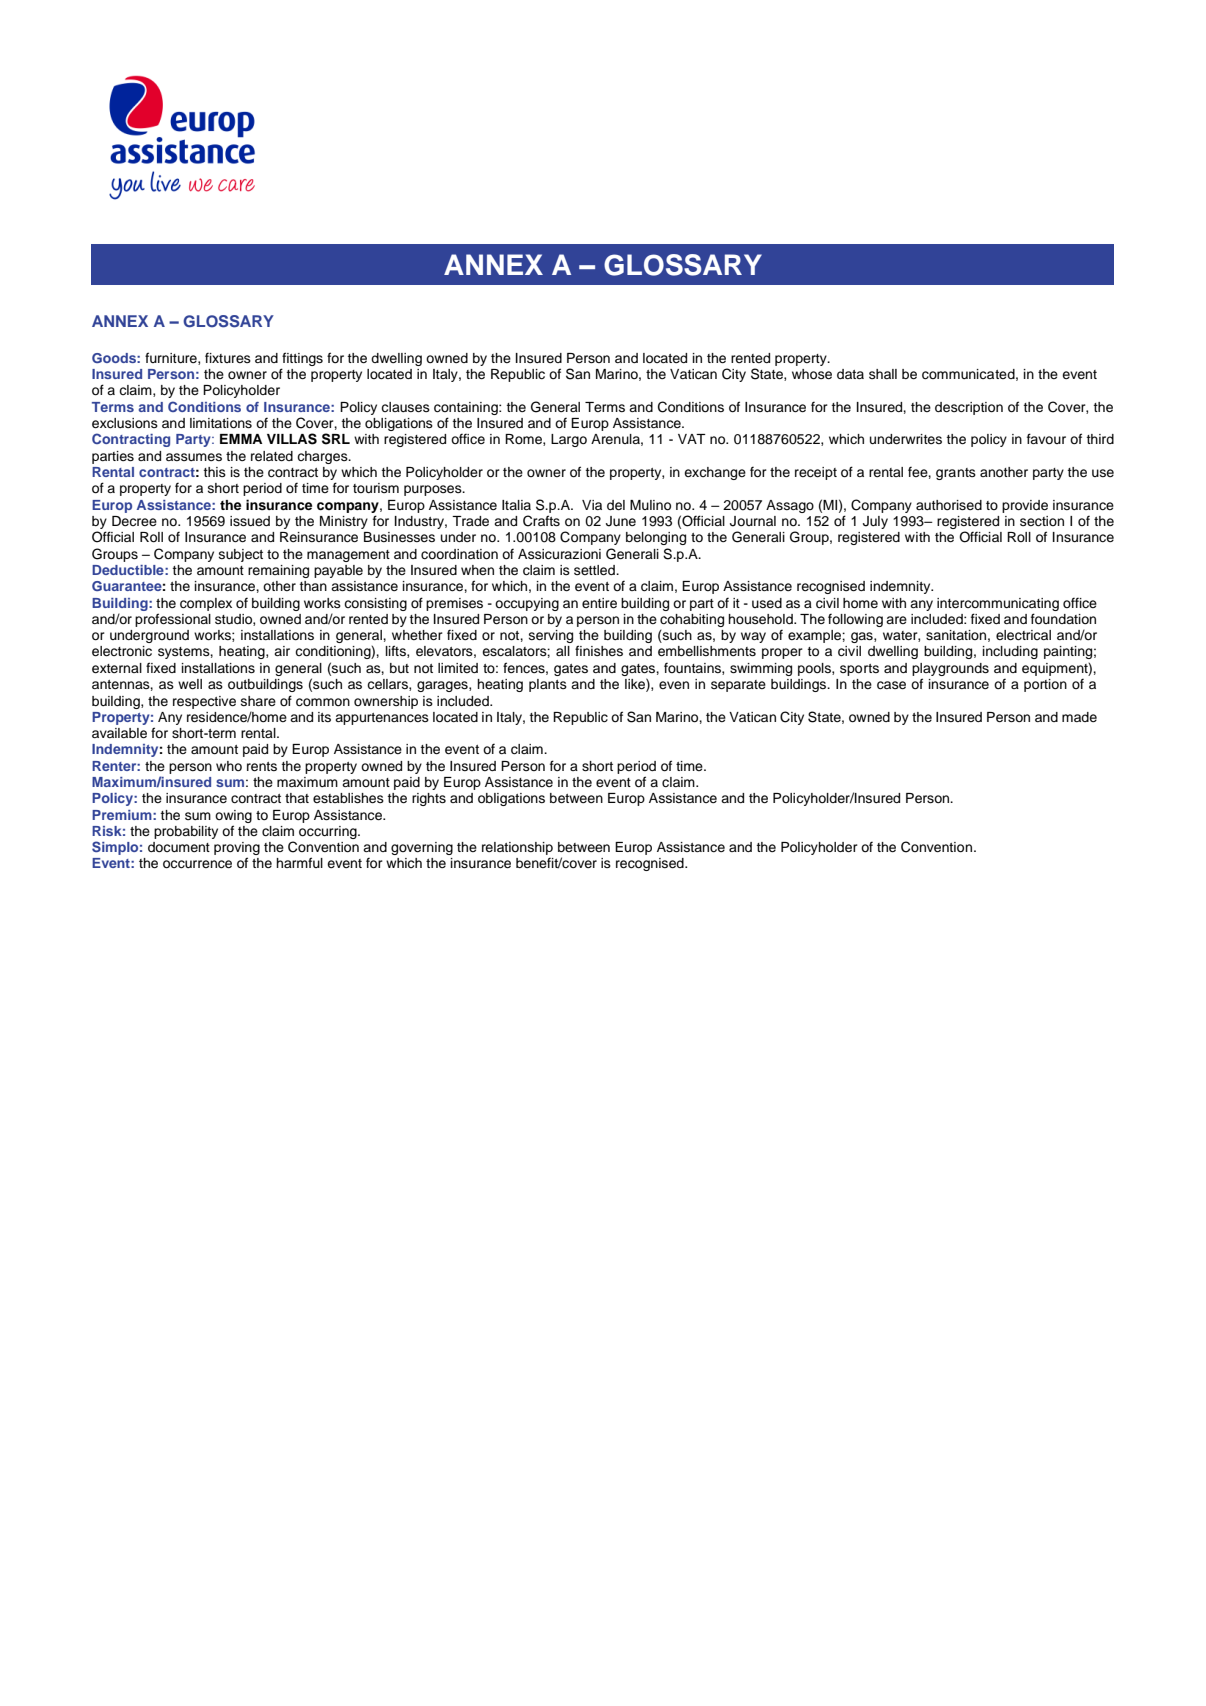 Image resolution: width=1206 pixels, height=1706 pixels. I want to click on grants, so click(956, 474).
